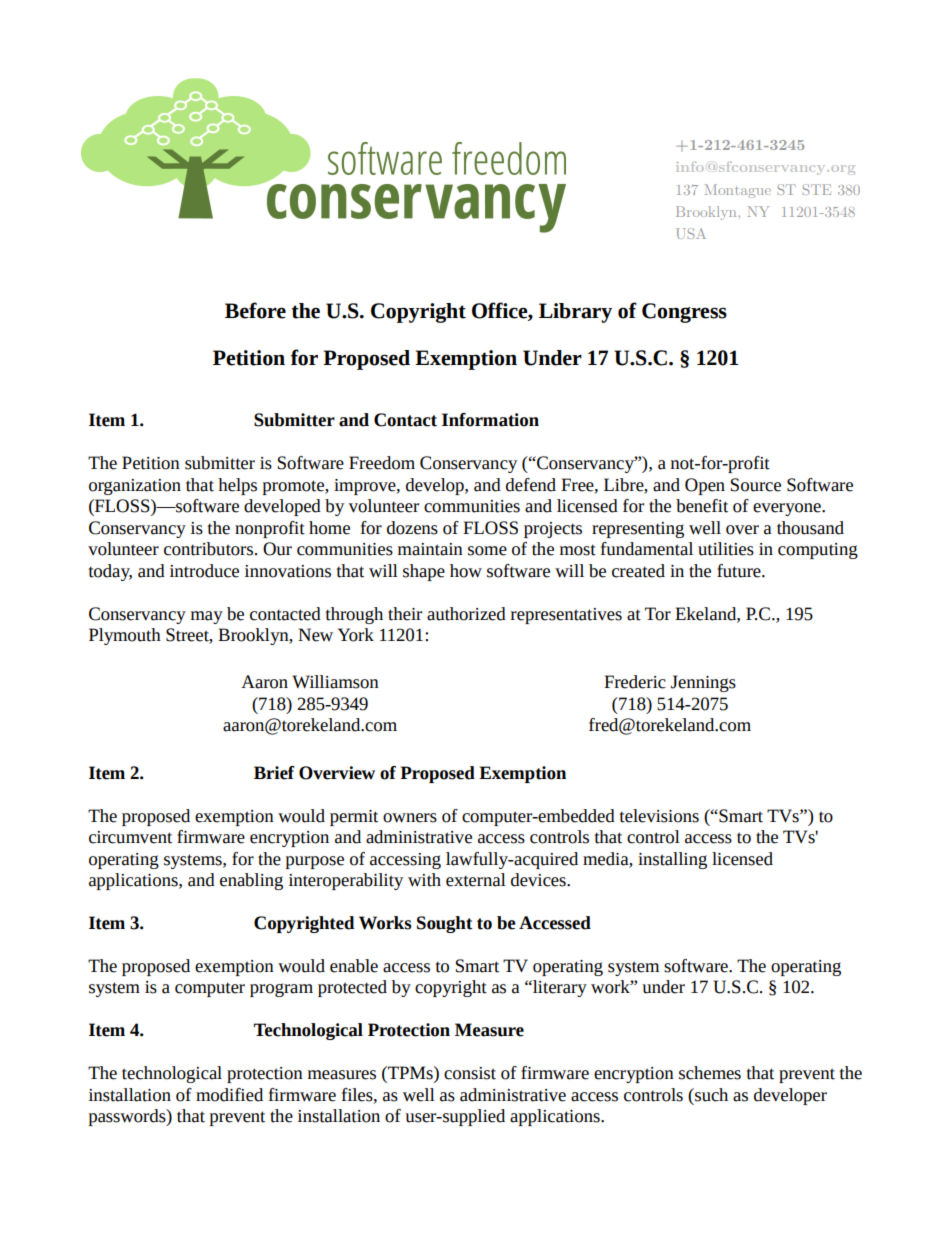 This screenshot has width=952, height=1233. Describe the element at coordinates (738, 191) in the screenshot. I see `Montague` at that location.
